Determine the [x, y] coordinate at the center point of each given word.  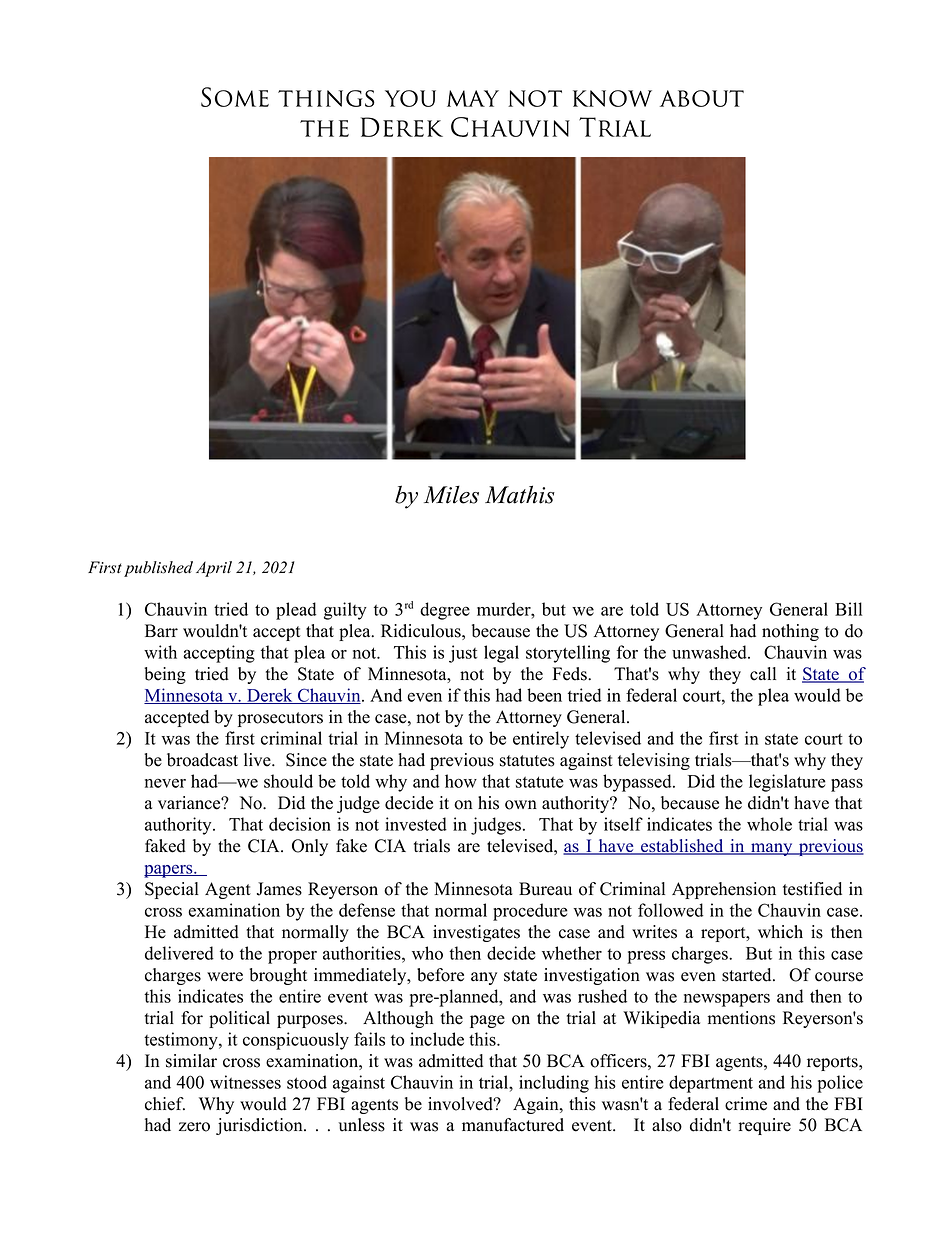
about [702, 98]
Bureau [545, 889]
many [772, 849]
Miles [451, 494]
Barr [161, 630]
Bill [848, 609]
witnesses [245, 1082]
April [214, 569]
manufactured [513, 1125]
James [279, 889]
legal [501, 654]
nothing [790, 632]
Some [235, 97]
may [473, 98]
